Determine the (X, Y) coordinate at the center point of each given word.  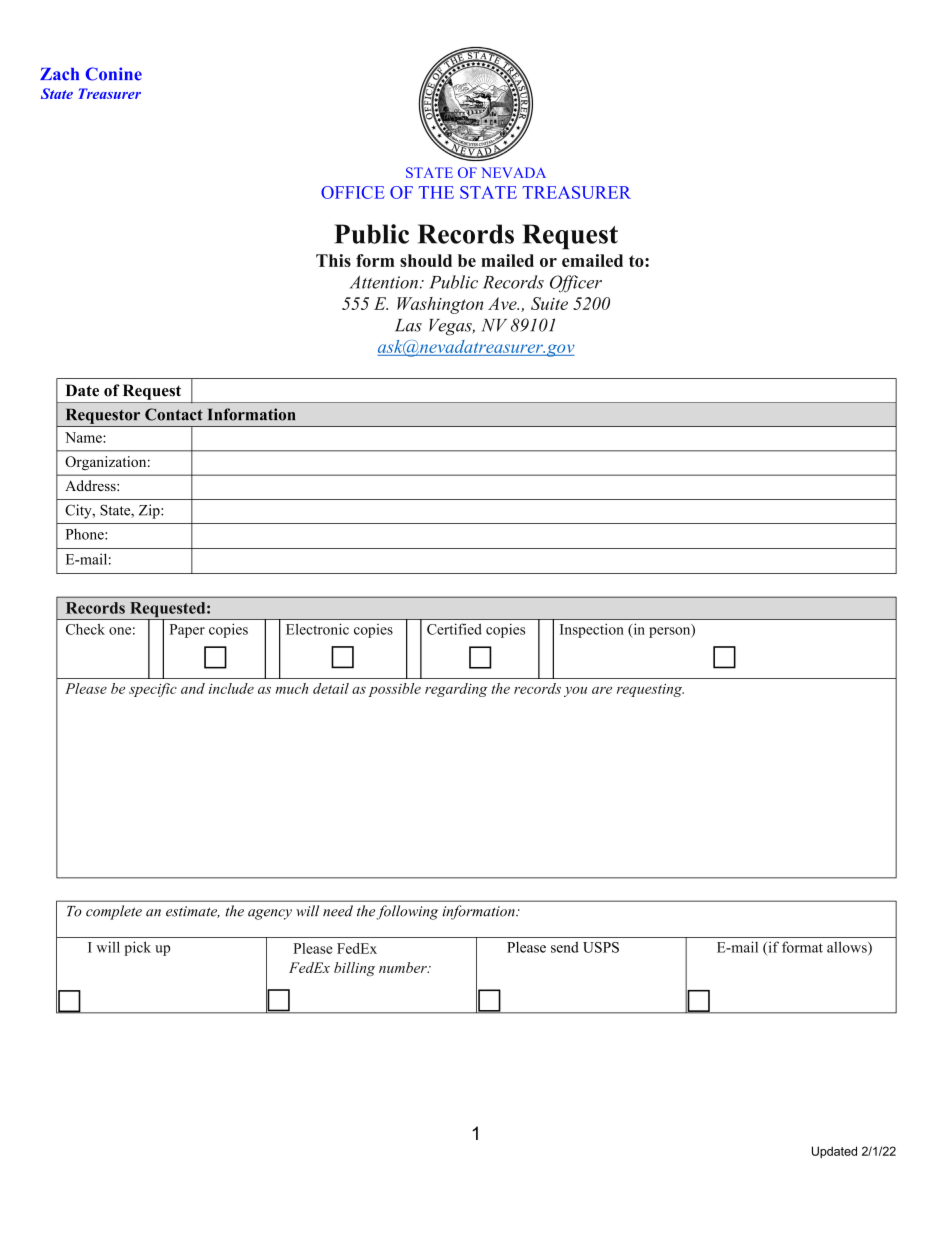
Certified (454, 629)
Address (91, 485)
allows (848, 948)
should (426, 260)
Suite (549, 303)
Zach (59, 74)
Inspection (592, 630)
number (404, 967)
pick (137, 948)
